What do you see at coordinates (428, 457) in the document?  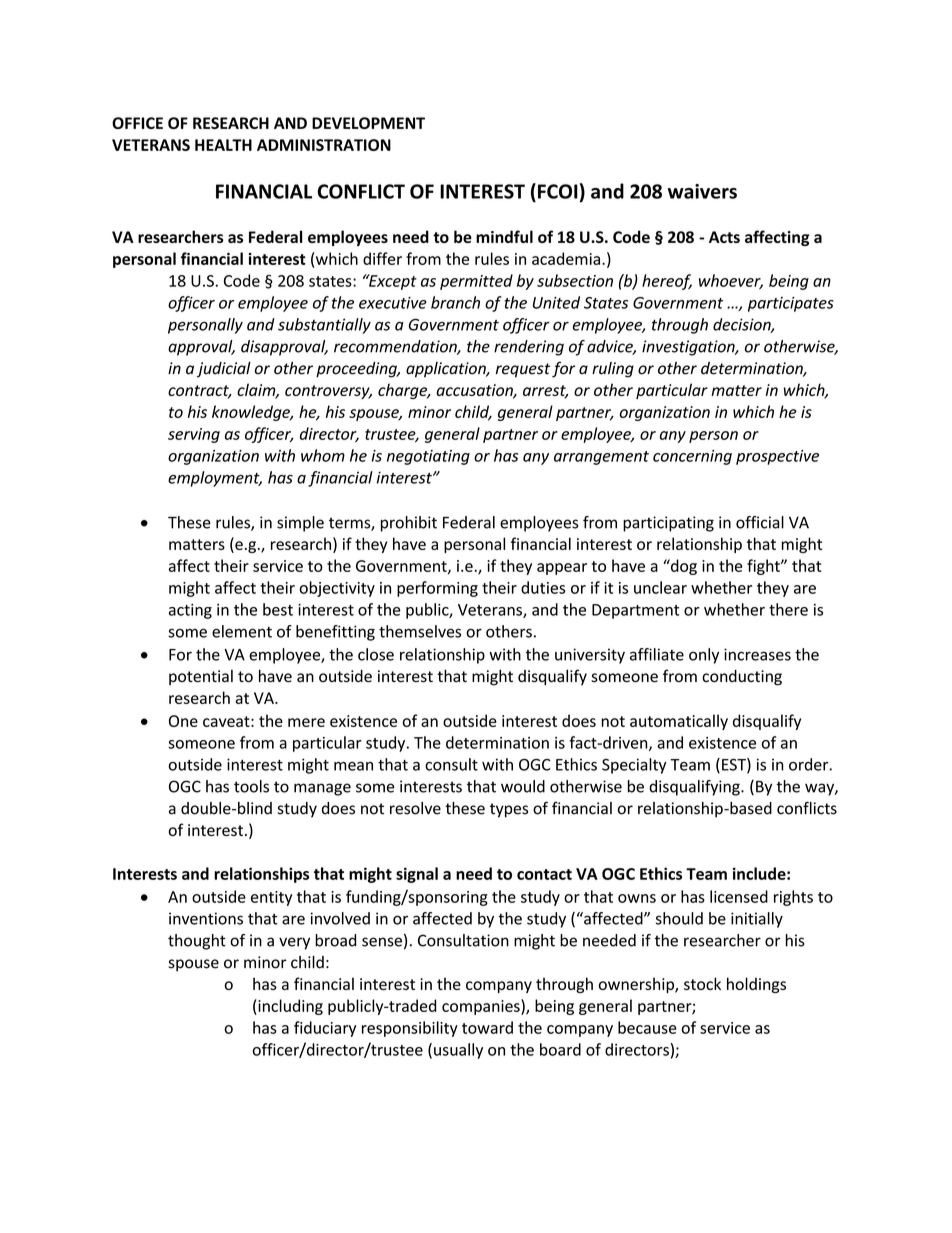 I see `negotiating` at bounding box center [428, 457].
